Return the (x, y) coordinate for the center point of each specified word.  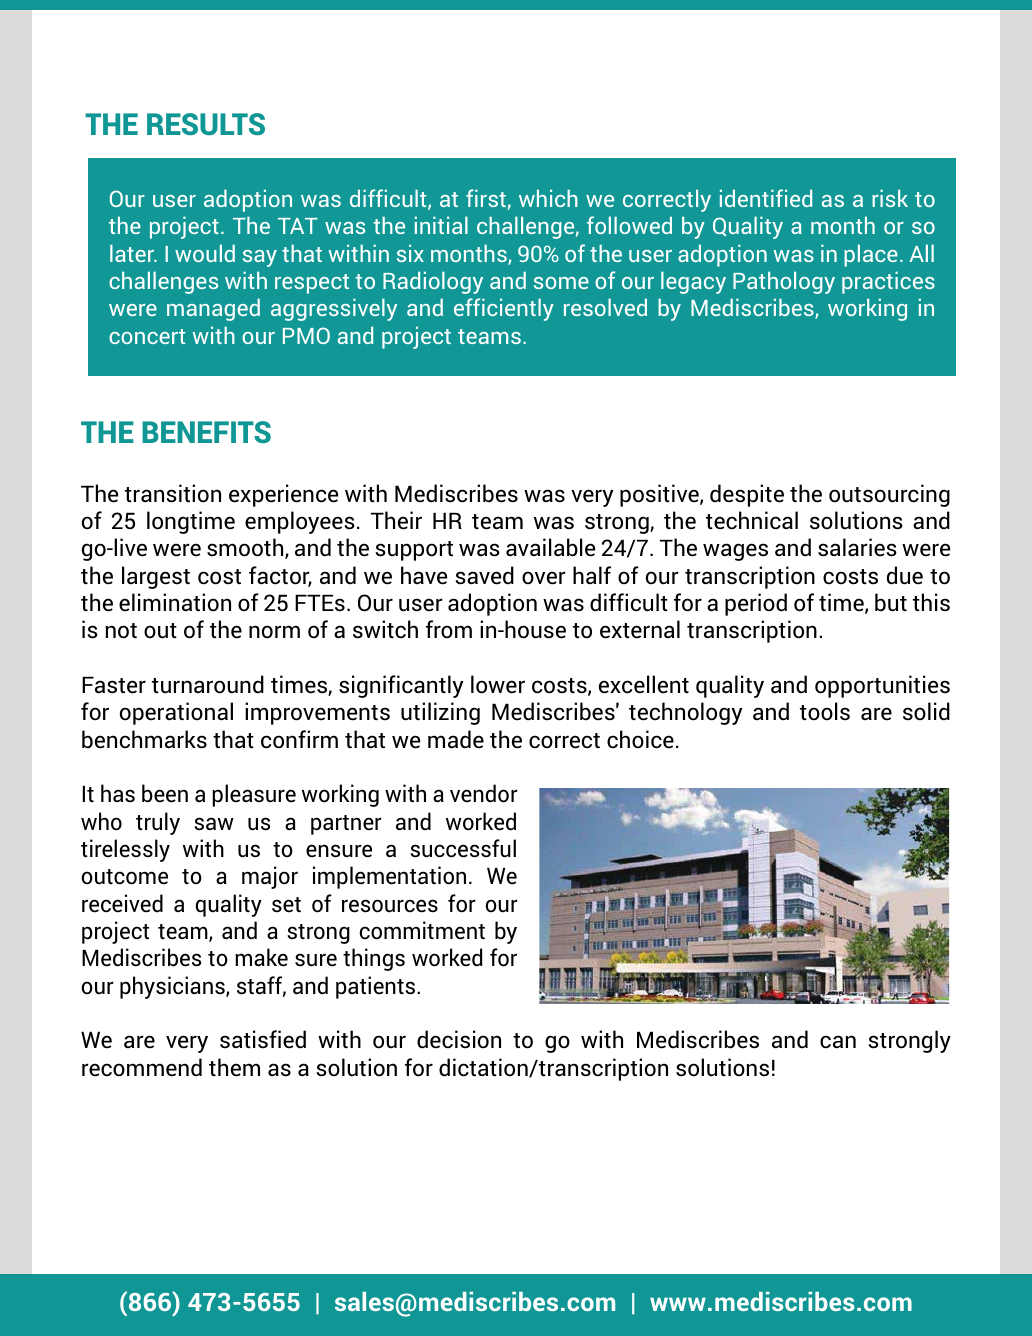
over (544, 578)
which (548, 198)
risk (890, 198)
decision (459, 1039)
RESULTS (206, 124)
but (891, 602)
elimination (175, 602)
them (234, 1067)
